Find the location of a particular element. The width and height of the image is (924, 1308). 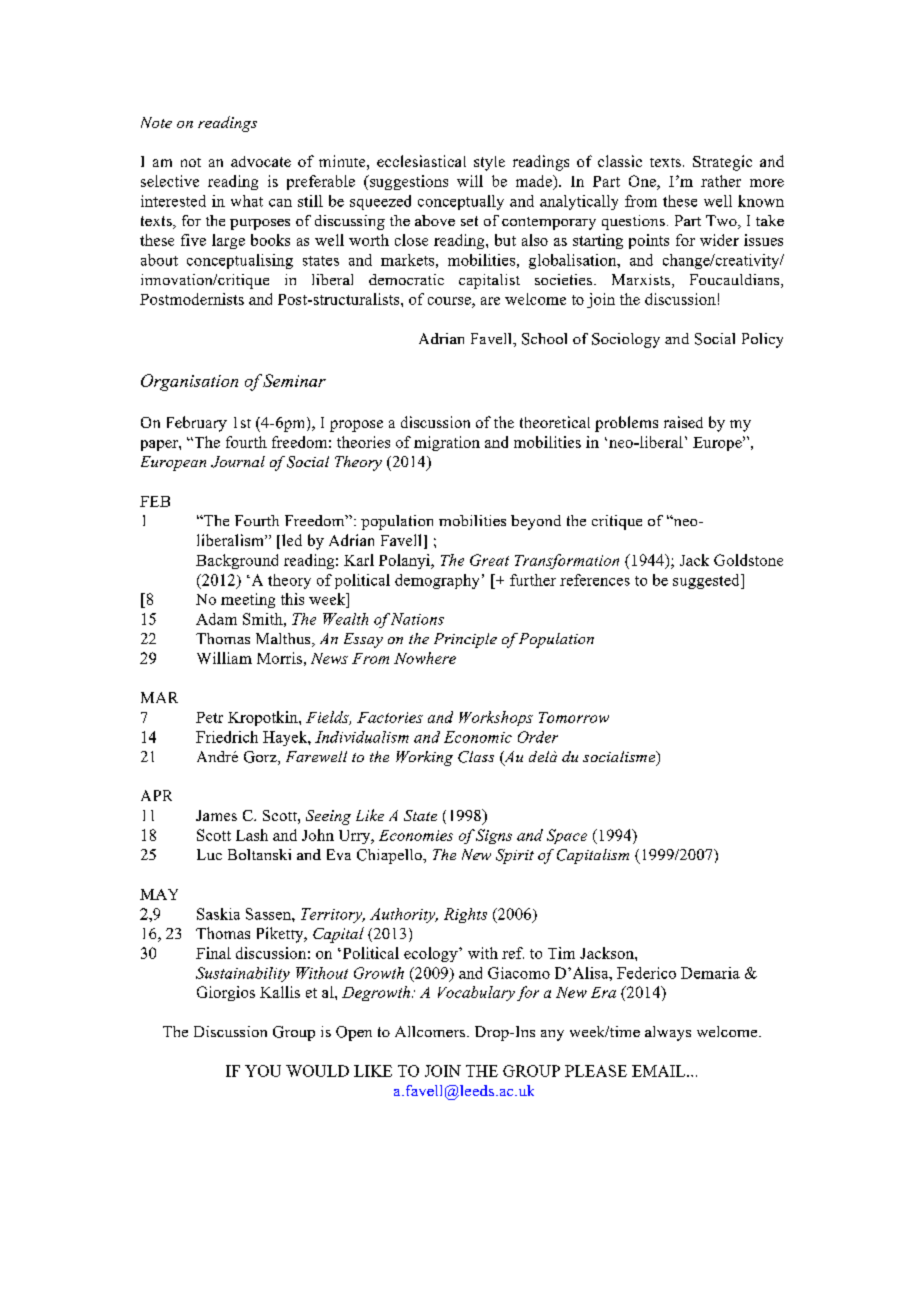

style is located at coordinates (489, 163).
